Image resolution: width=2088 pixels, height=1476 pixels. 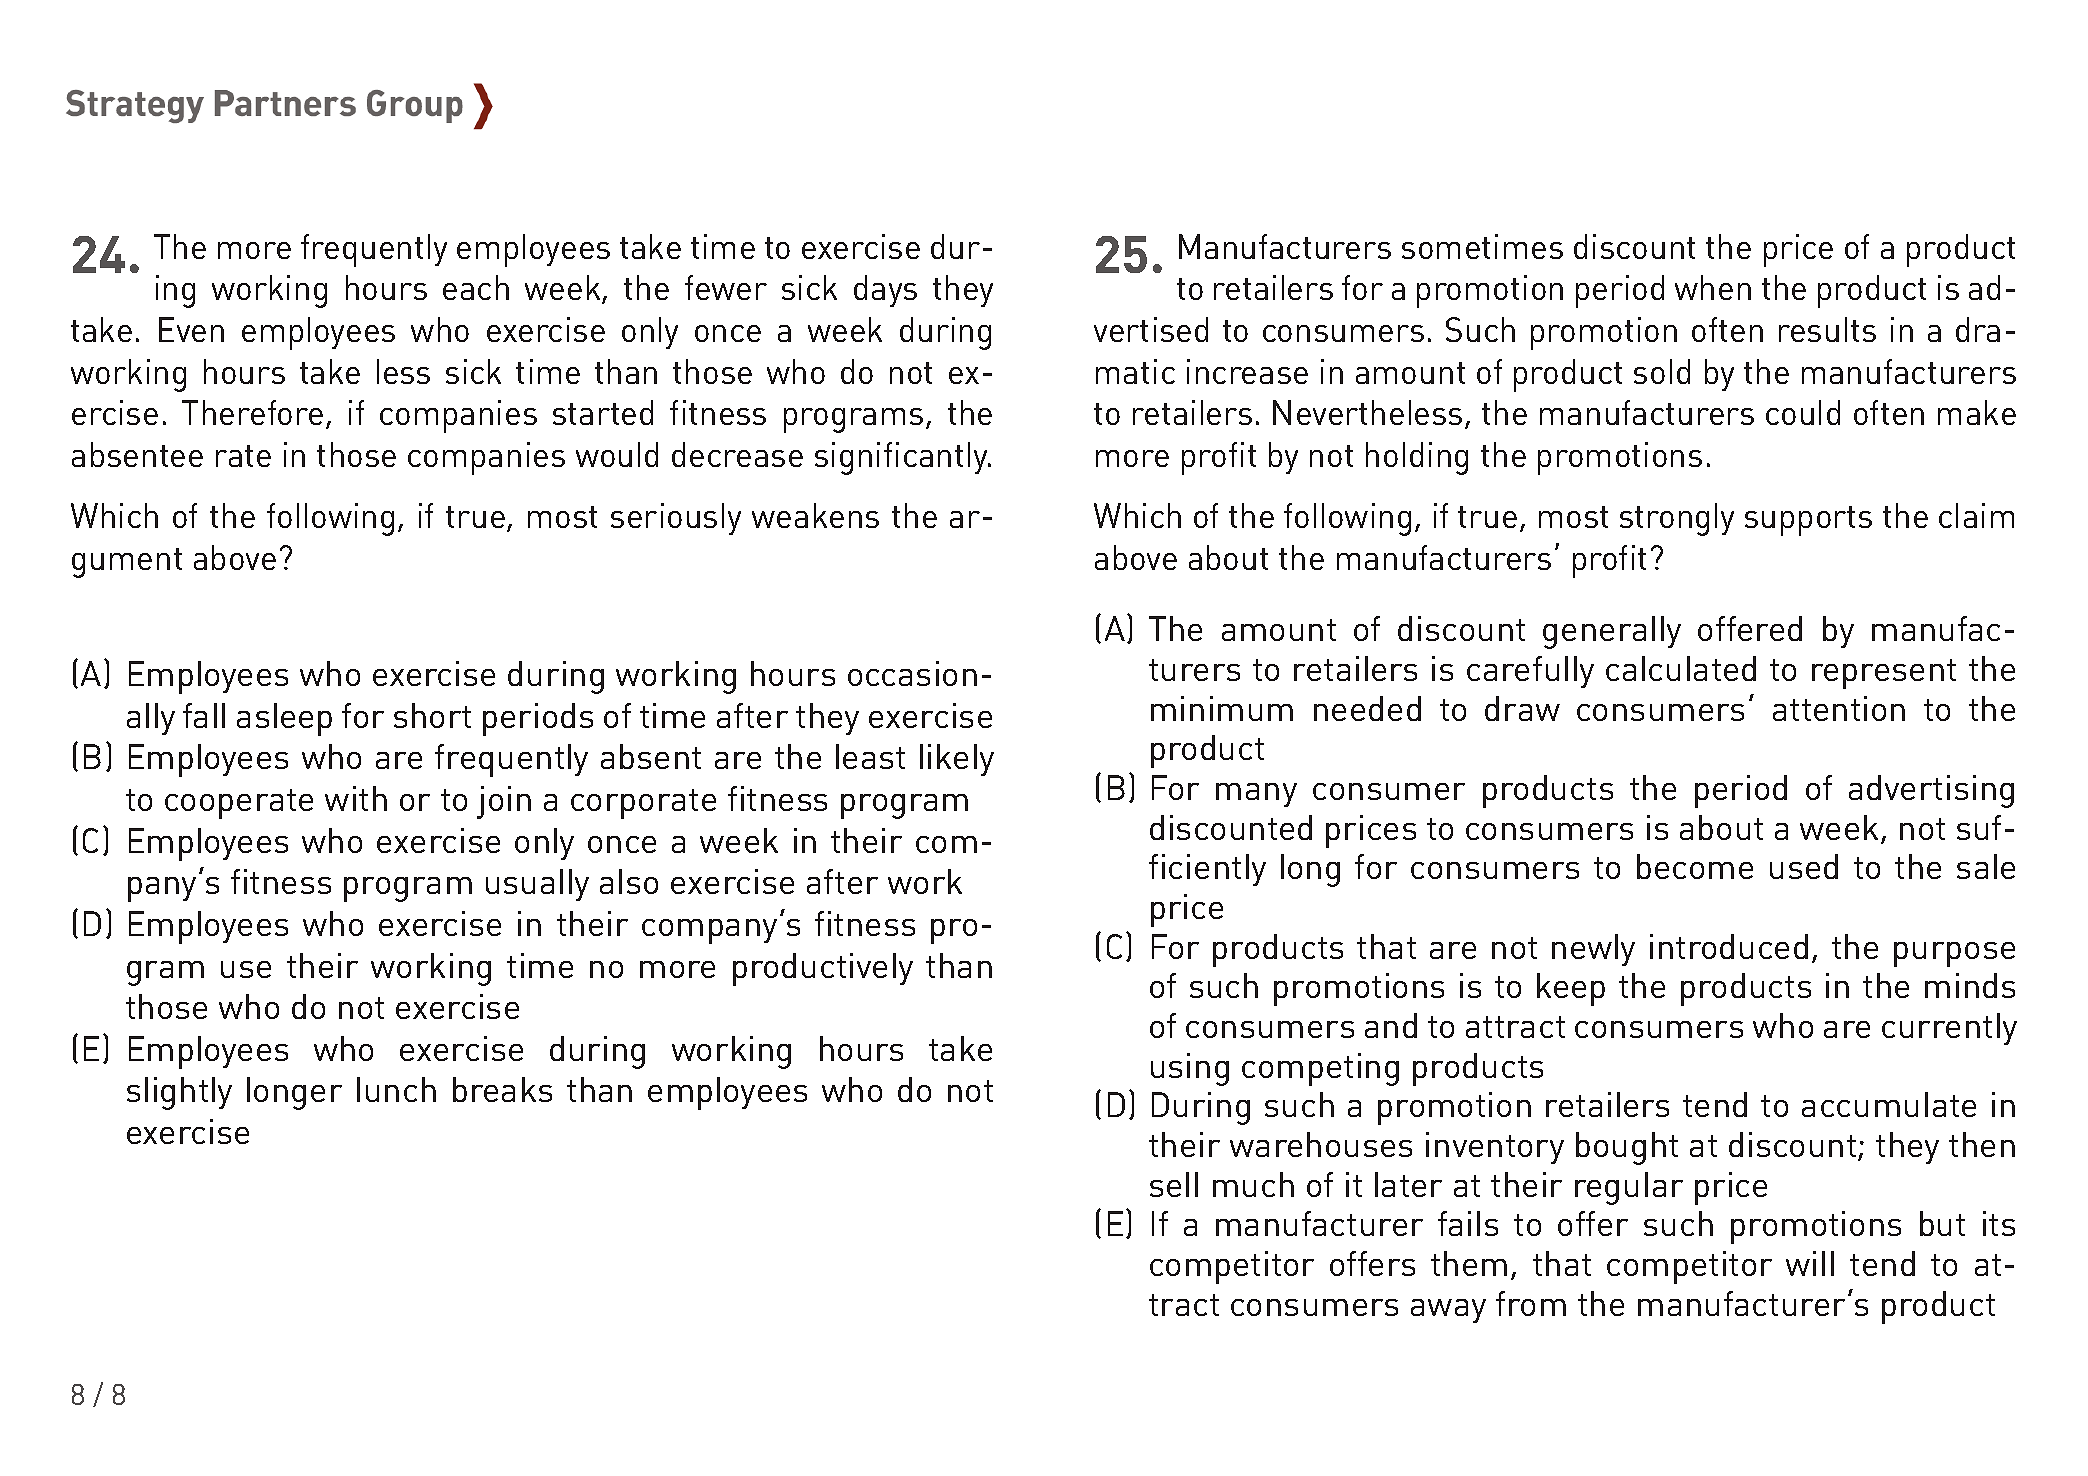 I want to click on days, so click(x=885, y=291).
